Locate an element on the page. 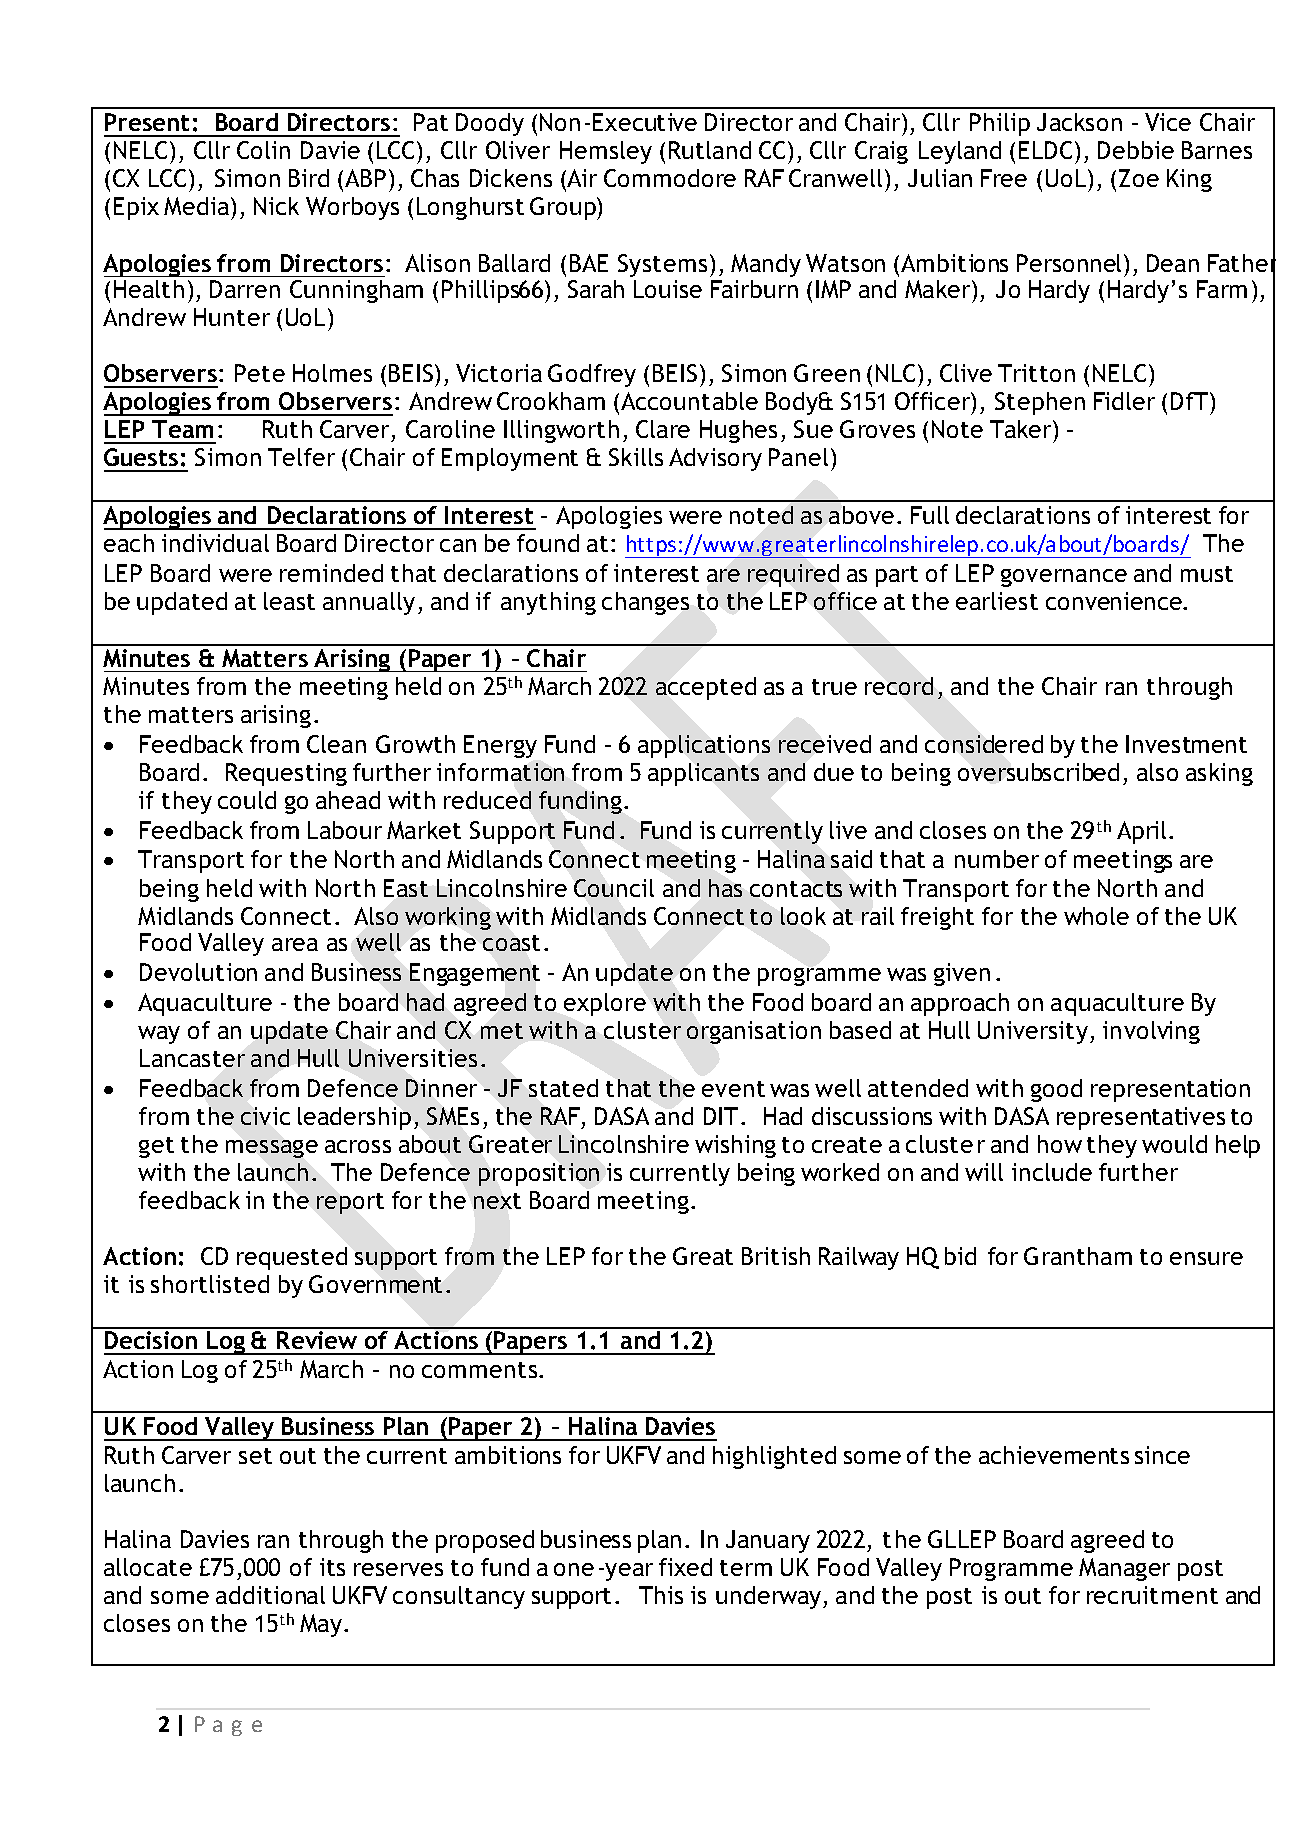  Colin is located at coordinates (263, 150).
